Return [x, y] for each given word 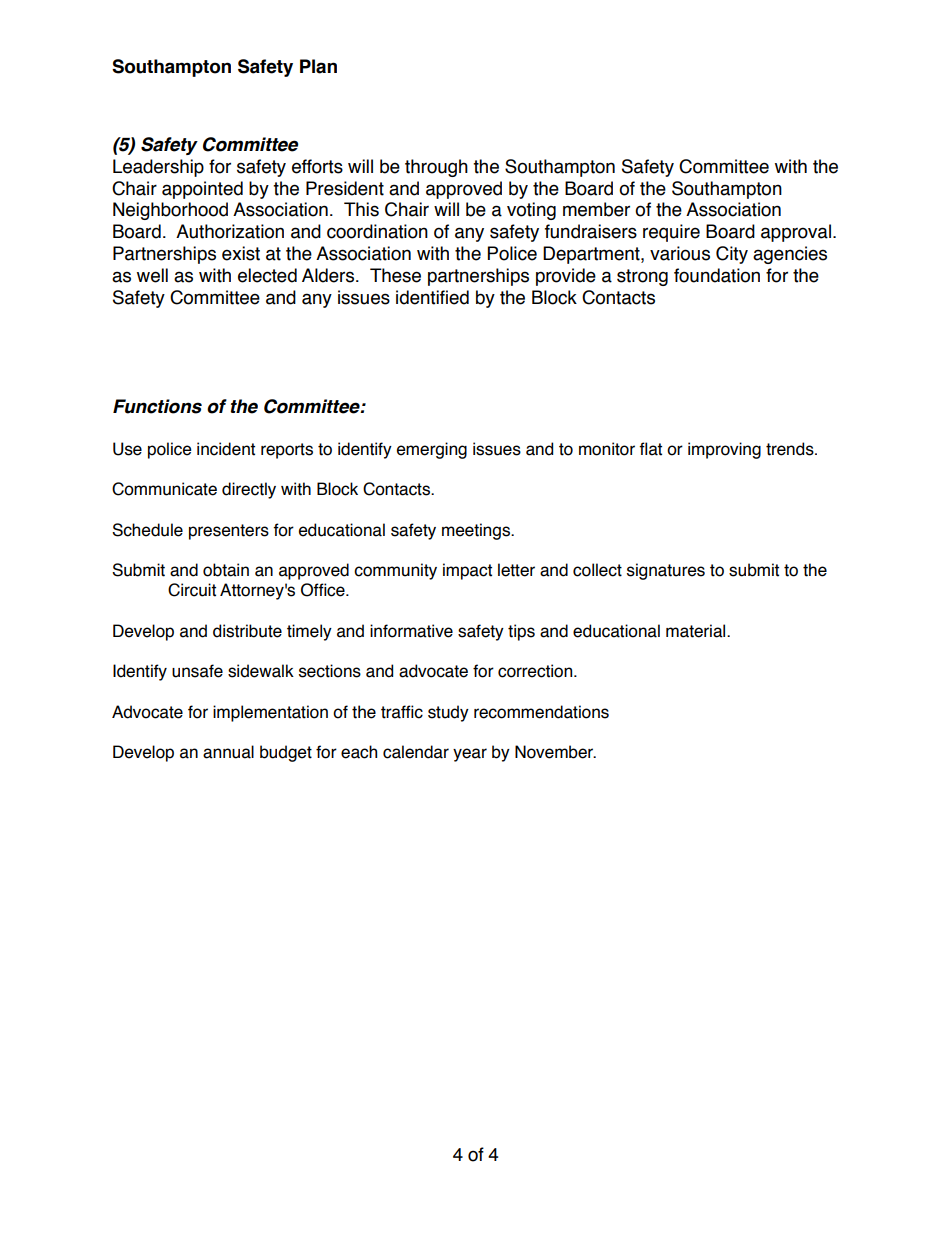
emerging [432, 450]
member [596, 209]
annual [228, 752]
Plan [318, 66]
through [436, 168]
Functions [157, 406]
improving [724, 450]
